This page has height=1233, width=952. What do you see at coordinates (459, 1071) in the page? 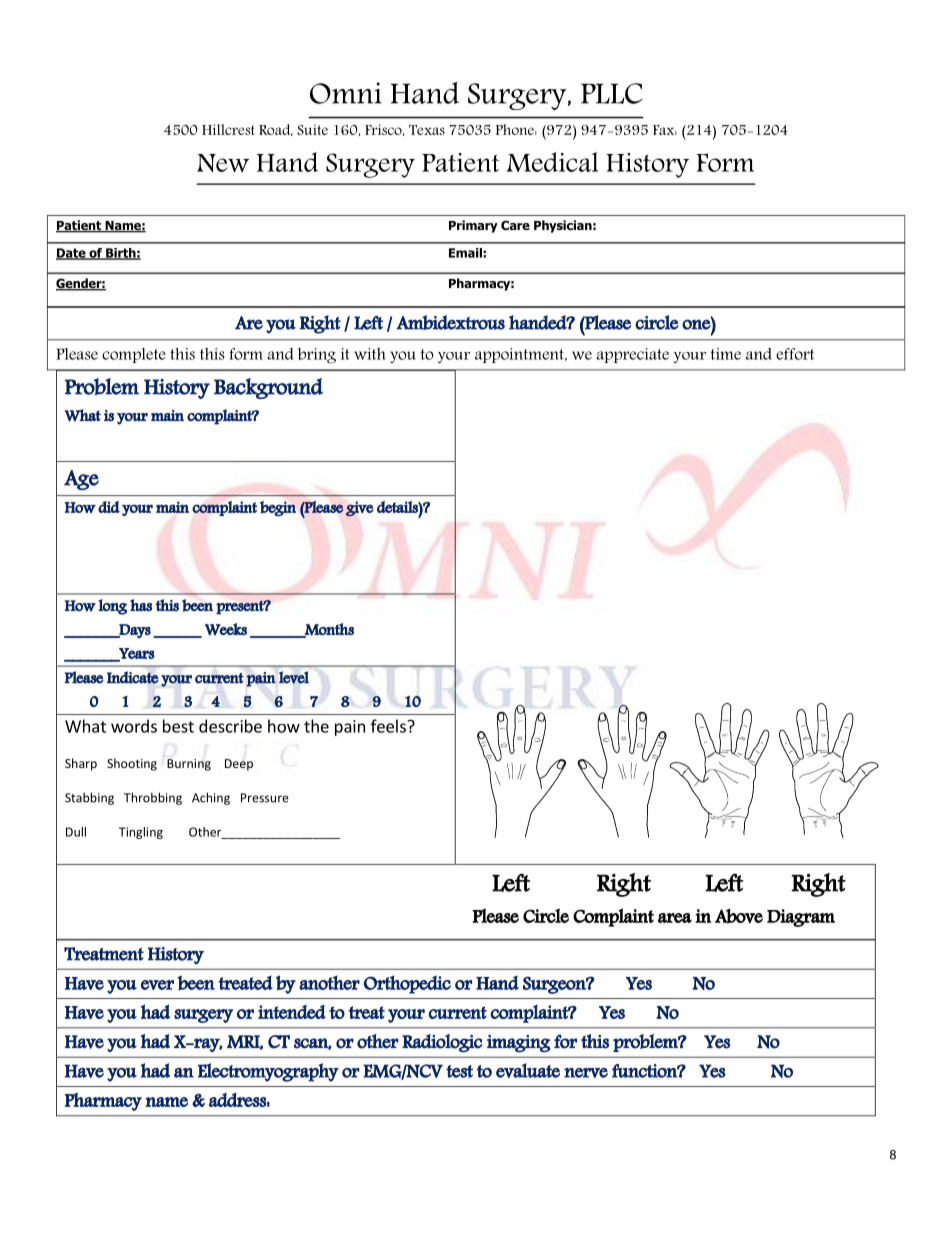
I see `test` at bounding box center [459, 1071].
